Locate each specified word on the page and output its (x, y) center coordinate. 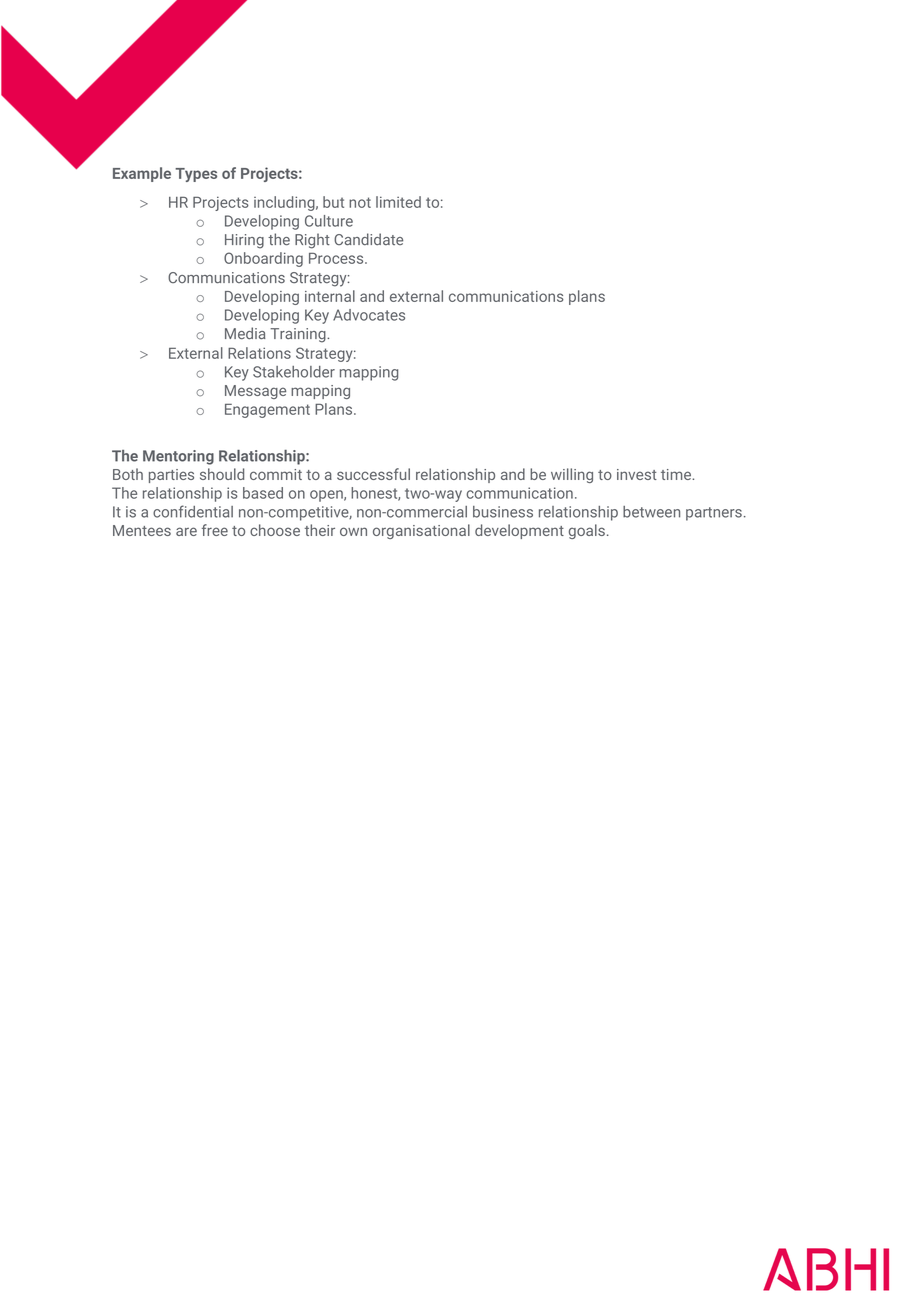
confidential (193, 511)
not (360, 202)
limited (398, 202)
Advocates (369, 315)
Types (196, 175)
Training (299, 335)
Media (245, 333)
